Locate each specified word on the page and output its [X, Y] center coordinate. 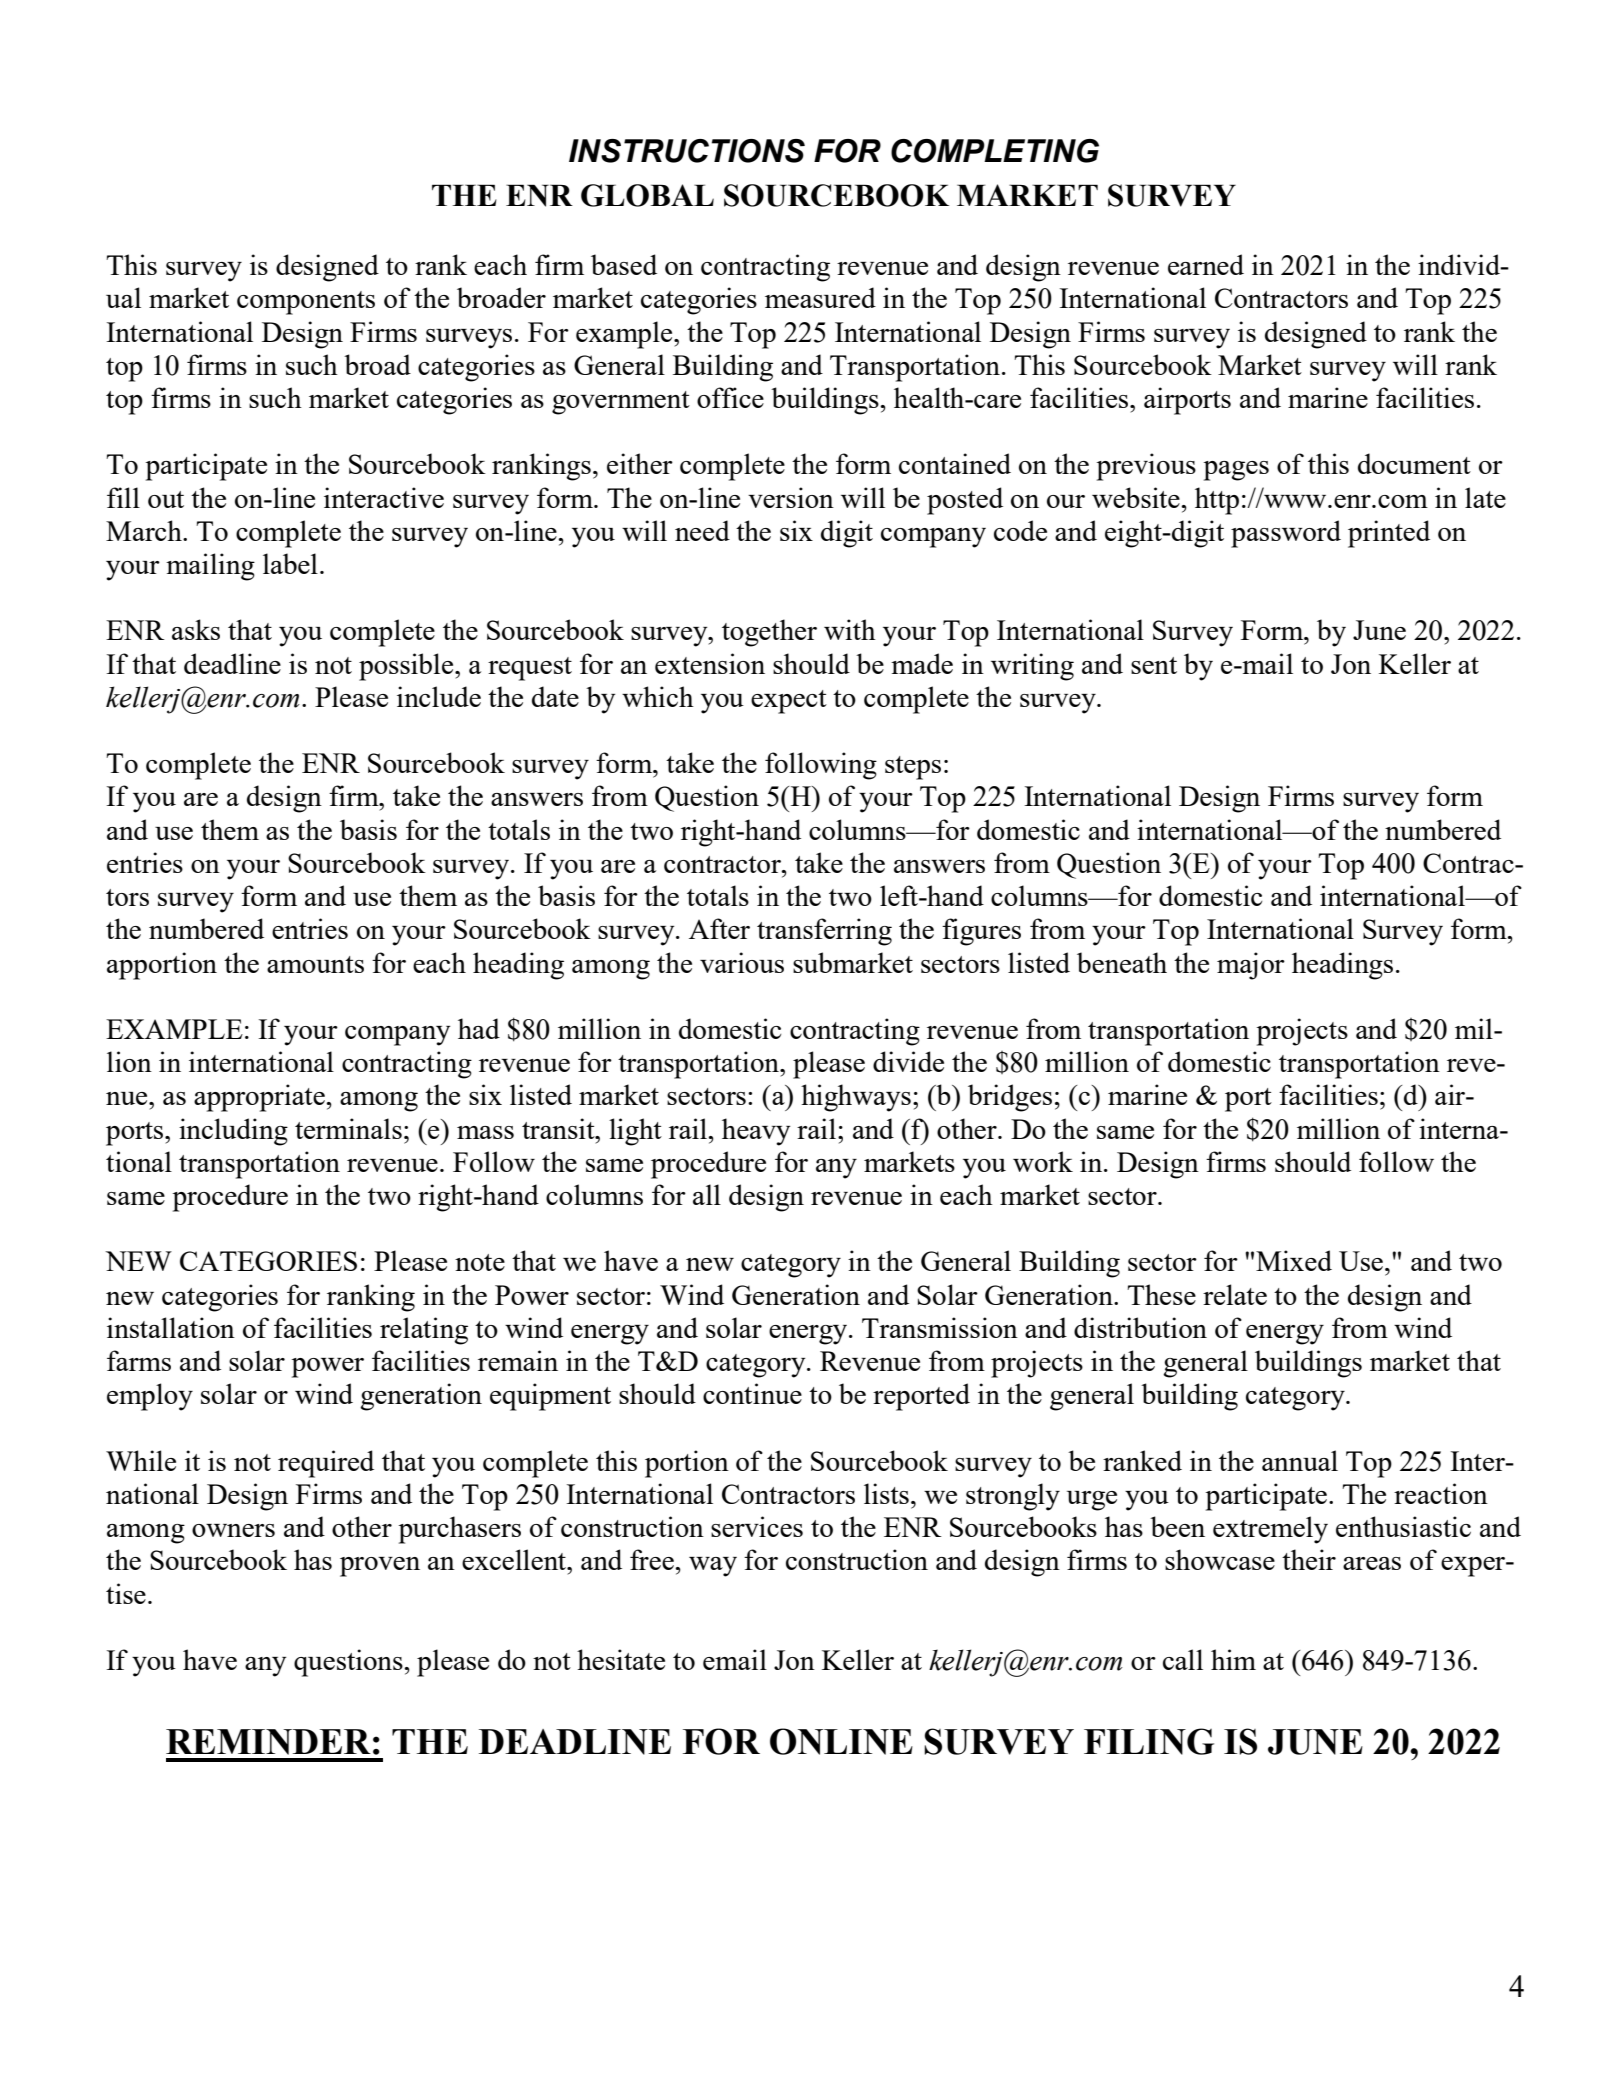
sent [1154, 665]
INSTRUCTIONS [687, 151]
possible [407, 667]
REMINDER [268, 1742]
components [306, 303]
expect [789, 702]
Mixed [1294, 1260]
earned [1206, 264]
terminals [348, 1128]
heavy [756, 1132]
